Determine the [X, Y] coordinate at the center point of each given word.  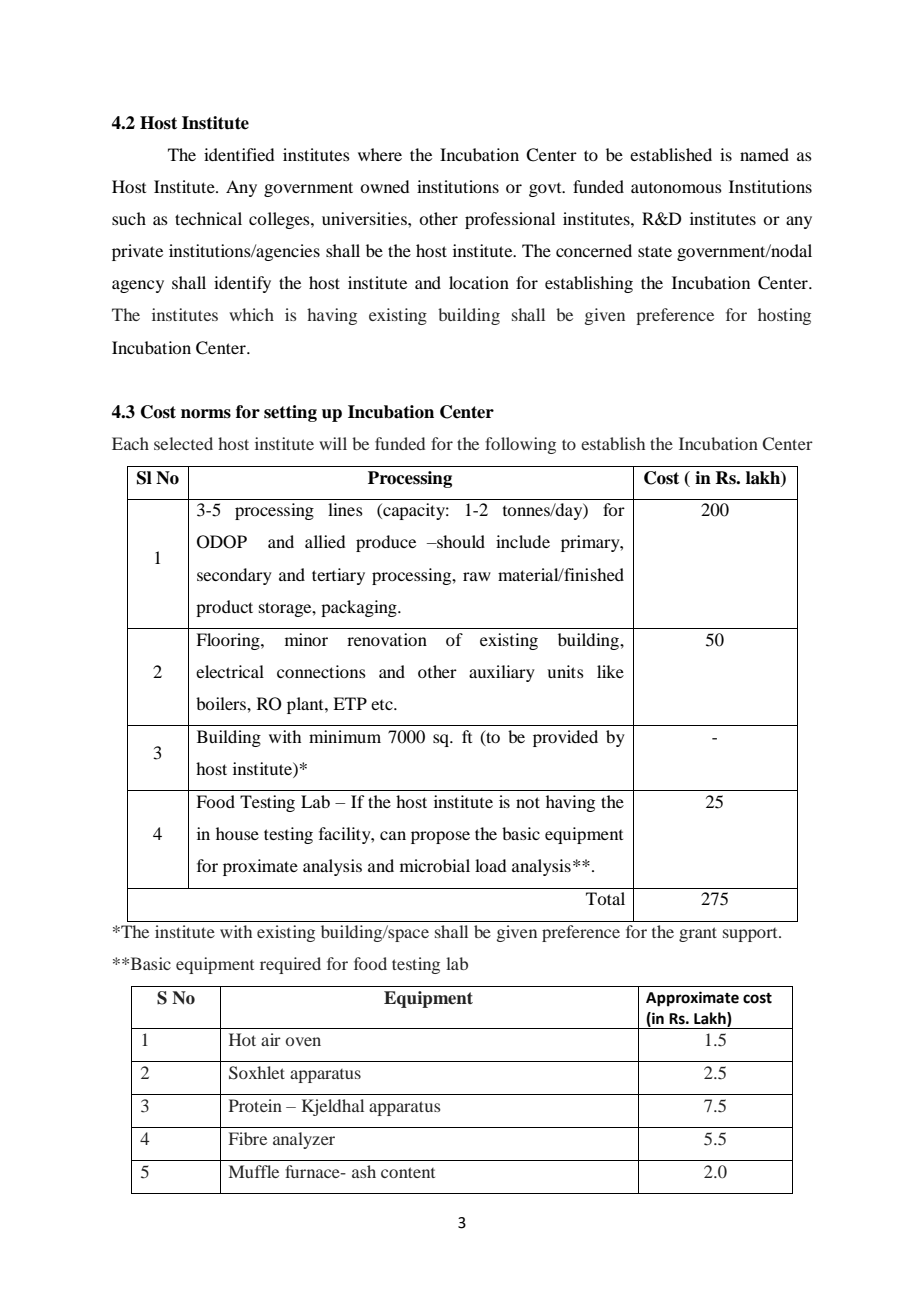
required [290, 965]
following [520, 445]
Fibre [248, 1138]
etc [383, 705]
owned [384, 186]
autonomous [676, 188]
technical [208, 218]
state [655, 251]
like [610, 671]
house [237, 833]
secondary [234, 576]
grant [698, 934]
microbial [435, 865]
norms [206, 414]
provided [565, 738]
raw [477, 576]
